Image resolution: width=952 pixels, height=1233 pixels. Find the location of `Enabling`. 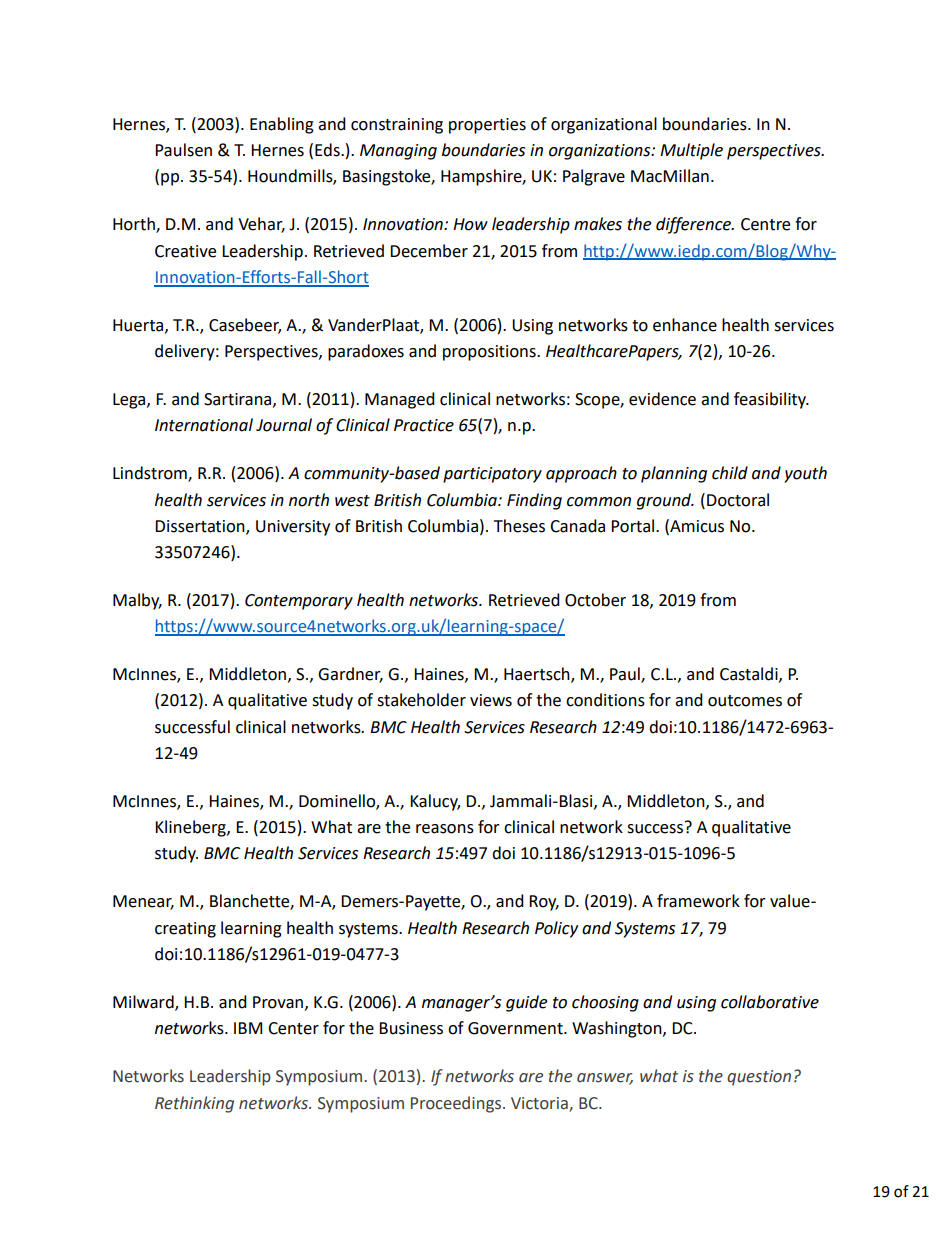

Enabling is located at coordinates (282, 125).
